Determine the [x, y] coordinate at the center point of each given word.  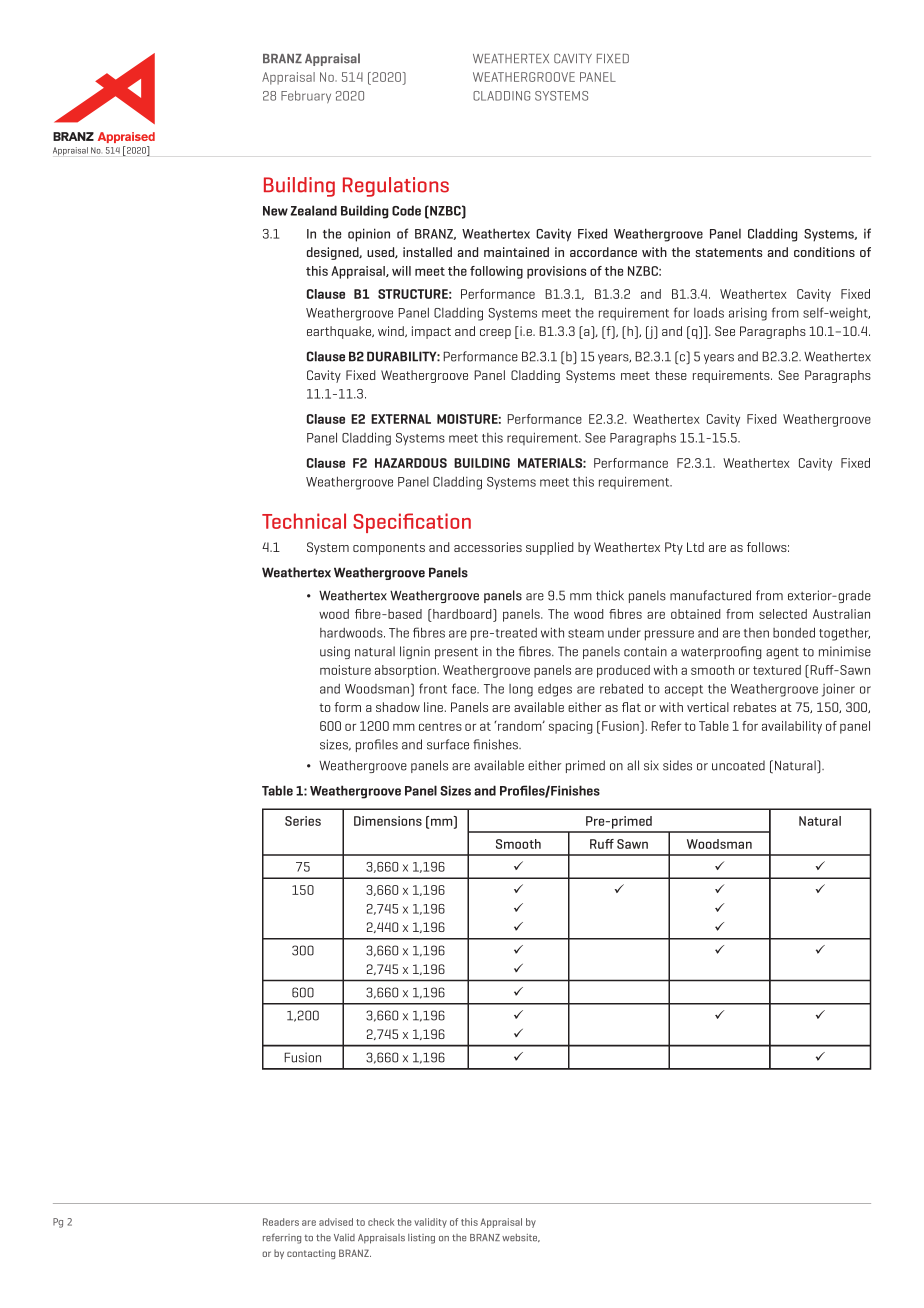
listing [421, 1238]
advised [336, 1222]
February [306, 97]
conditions [824, 252]
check [381, 1222]
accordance [603, 252]
